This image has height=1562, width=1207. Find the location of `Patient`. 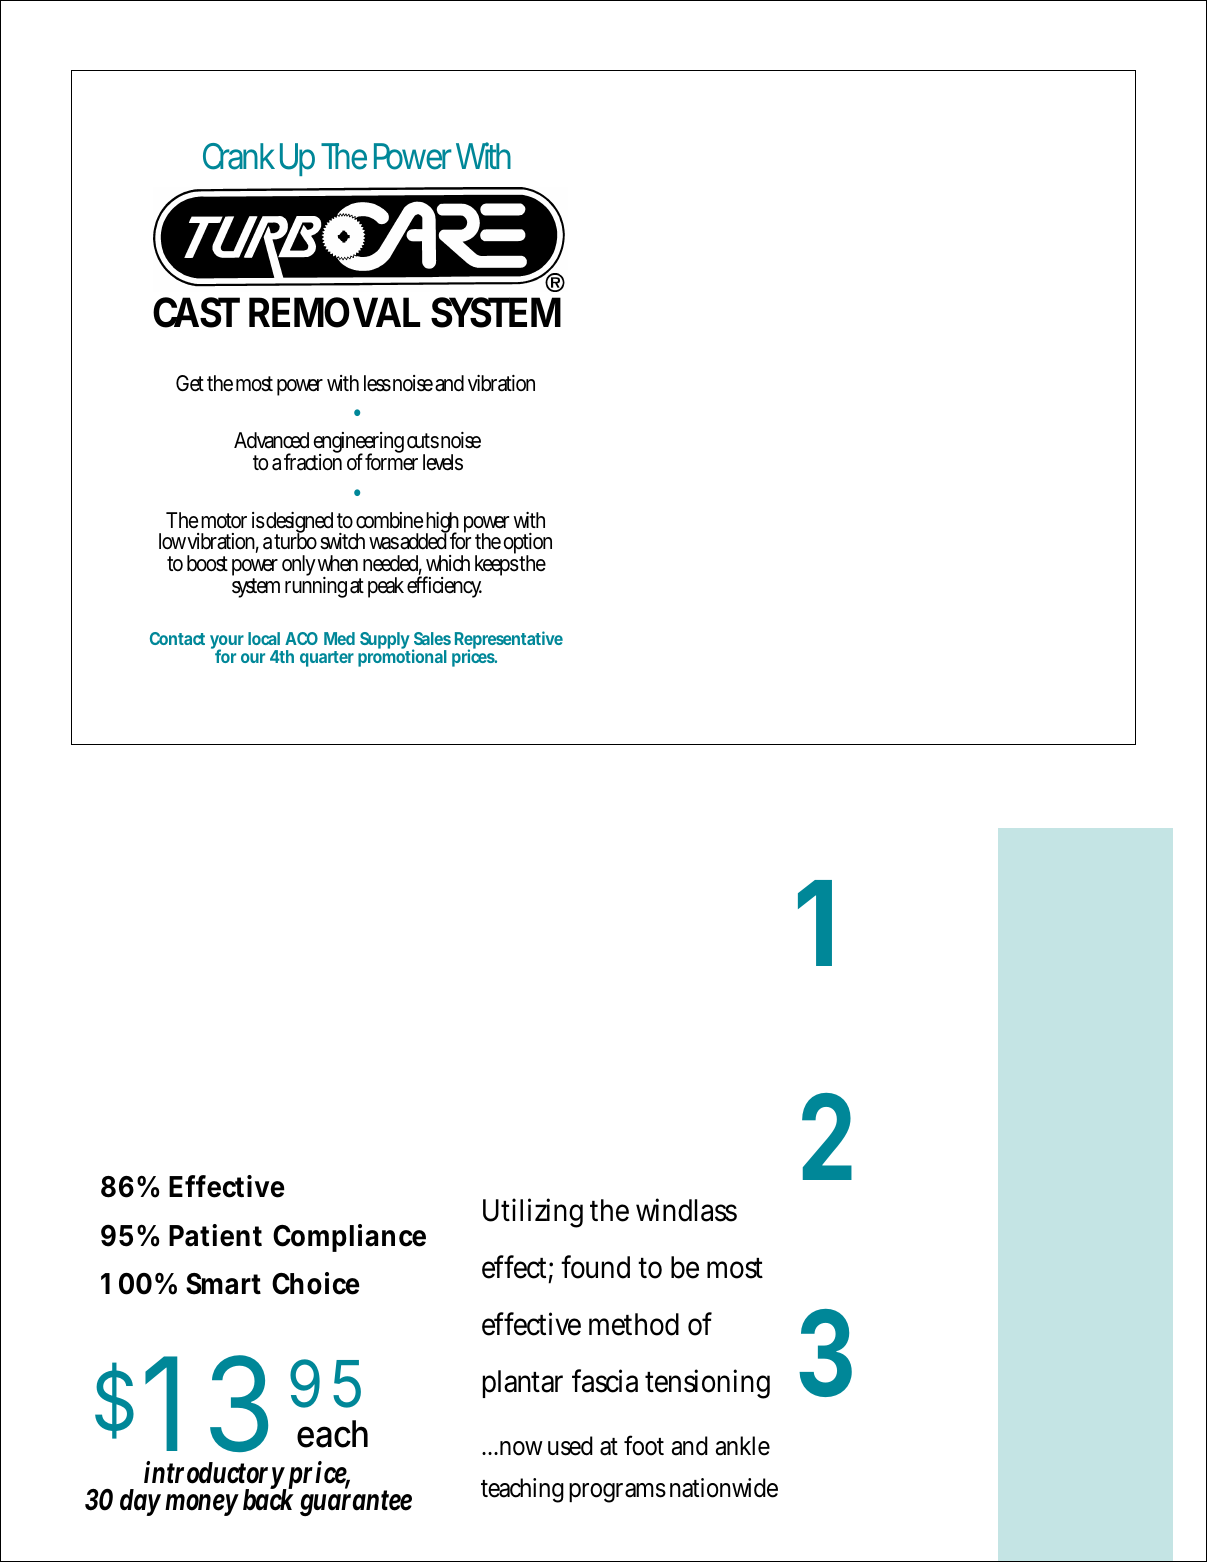

Patient is located at coordinates (215, 1235).
